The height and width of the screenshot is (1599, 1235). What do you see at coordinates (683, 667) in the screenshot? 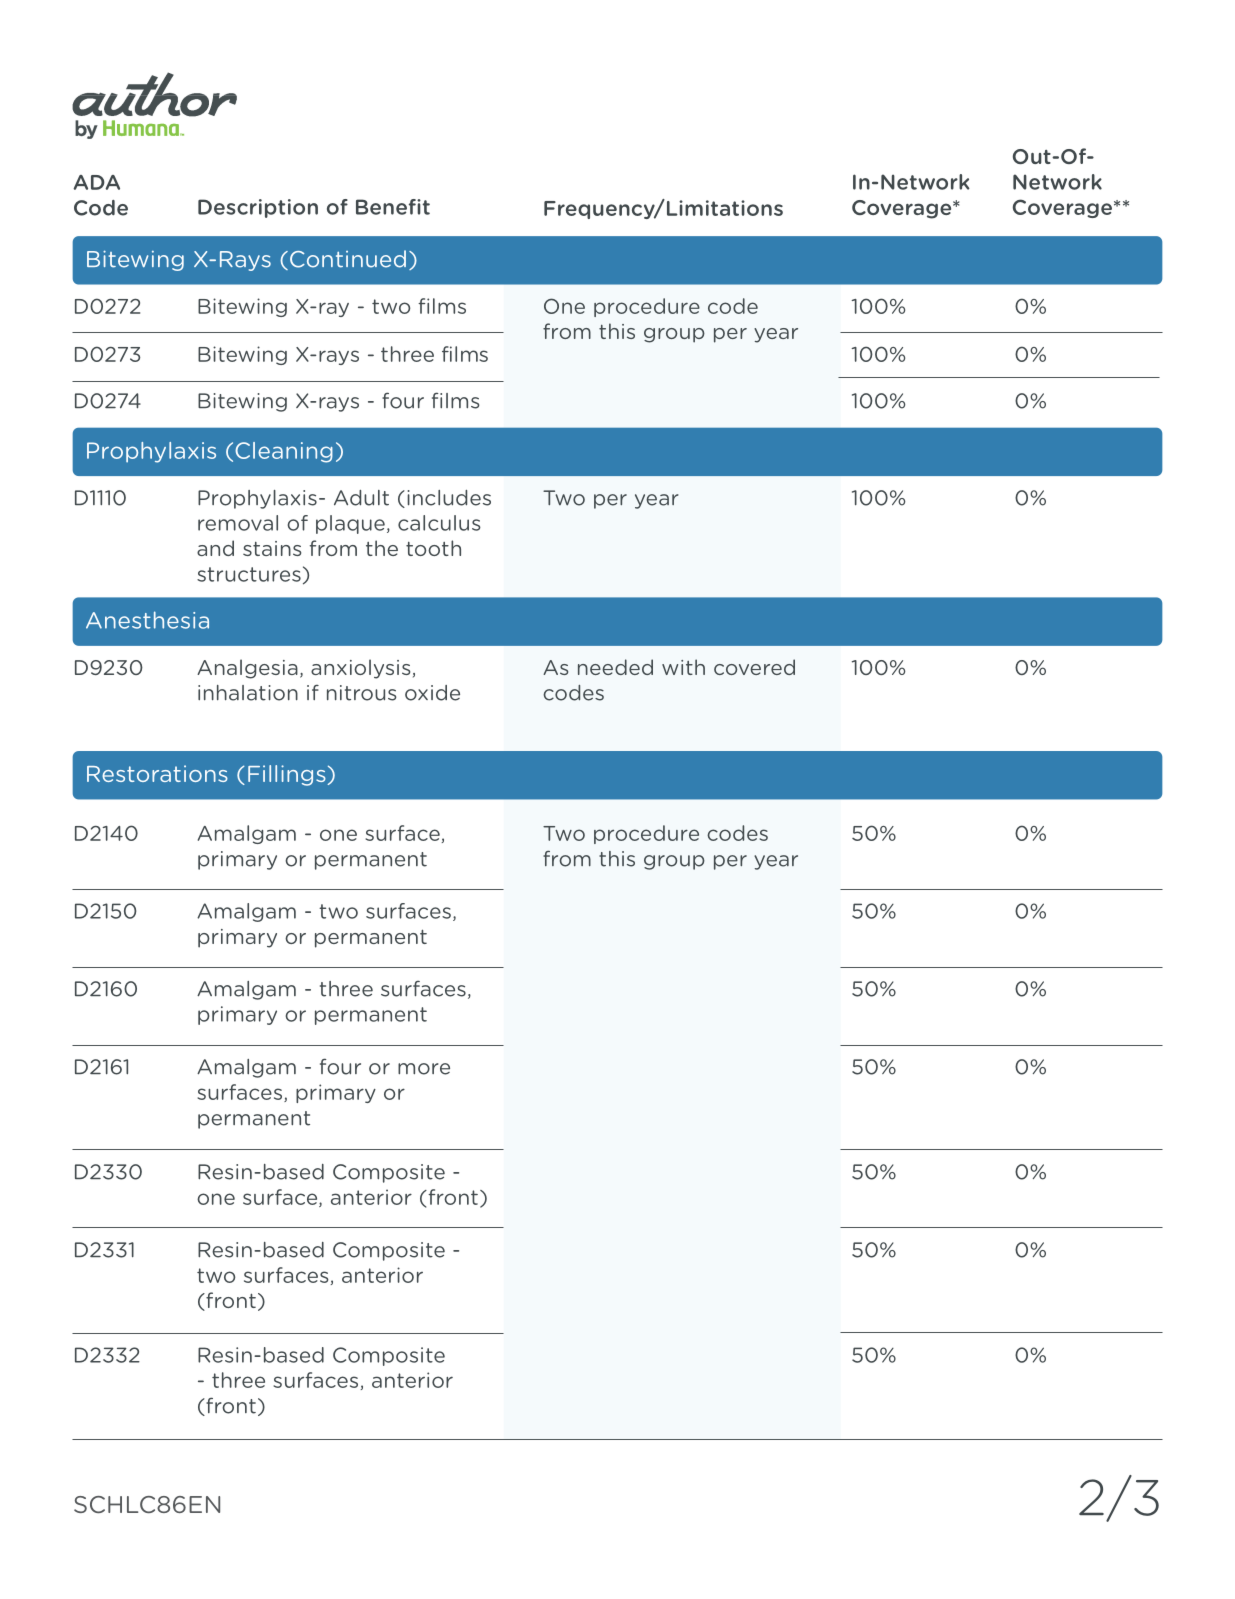
I see `with` at bounding box center [683, 667].
